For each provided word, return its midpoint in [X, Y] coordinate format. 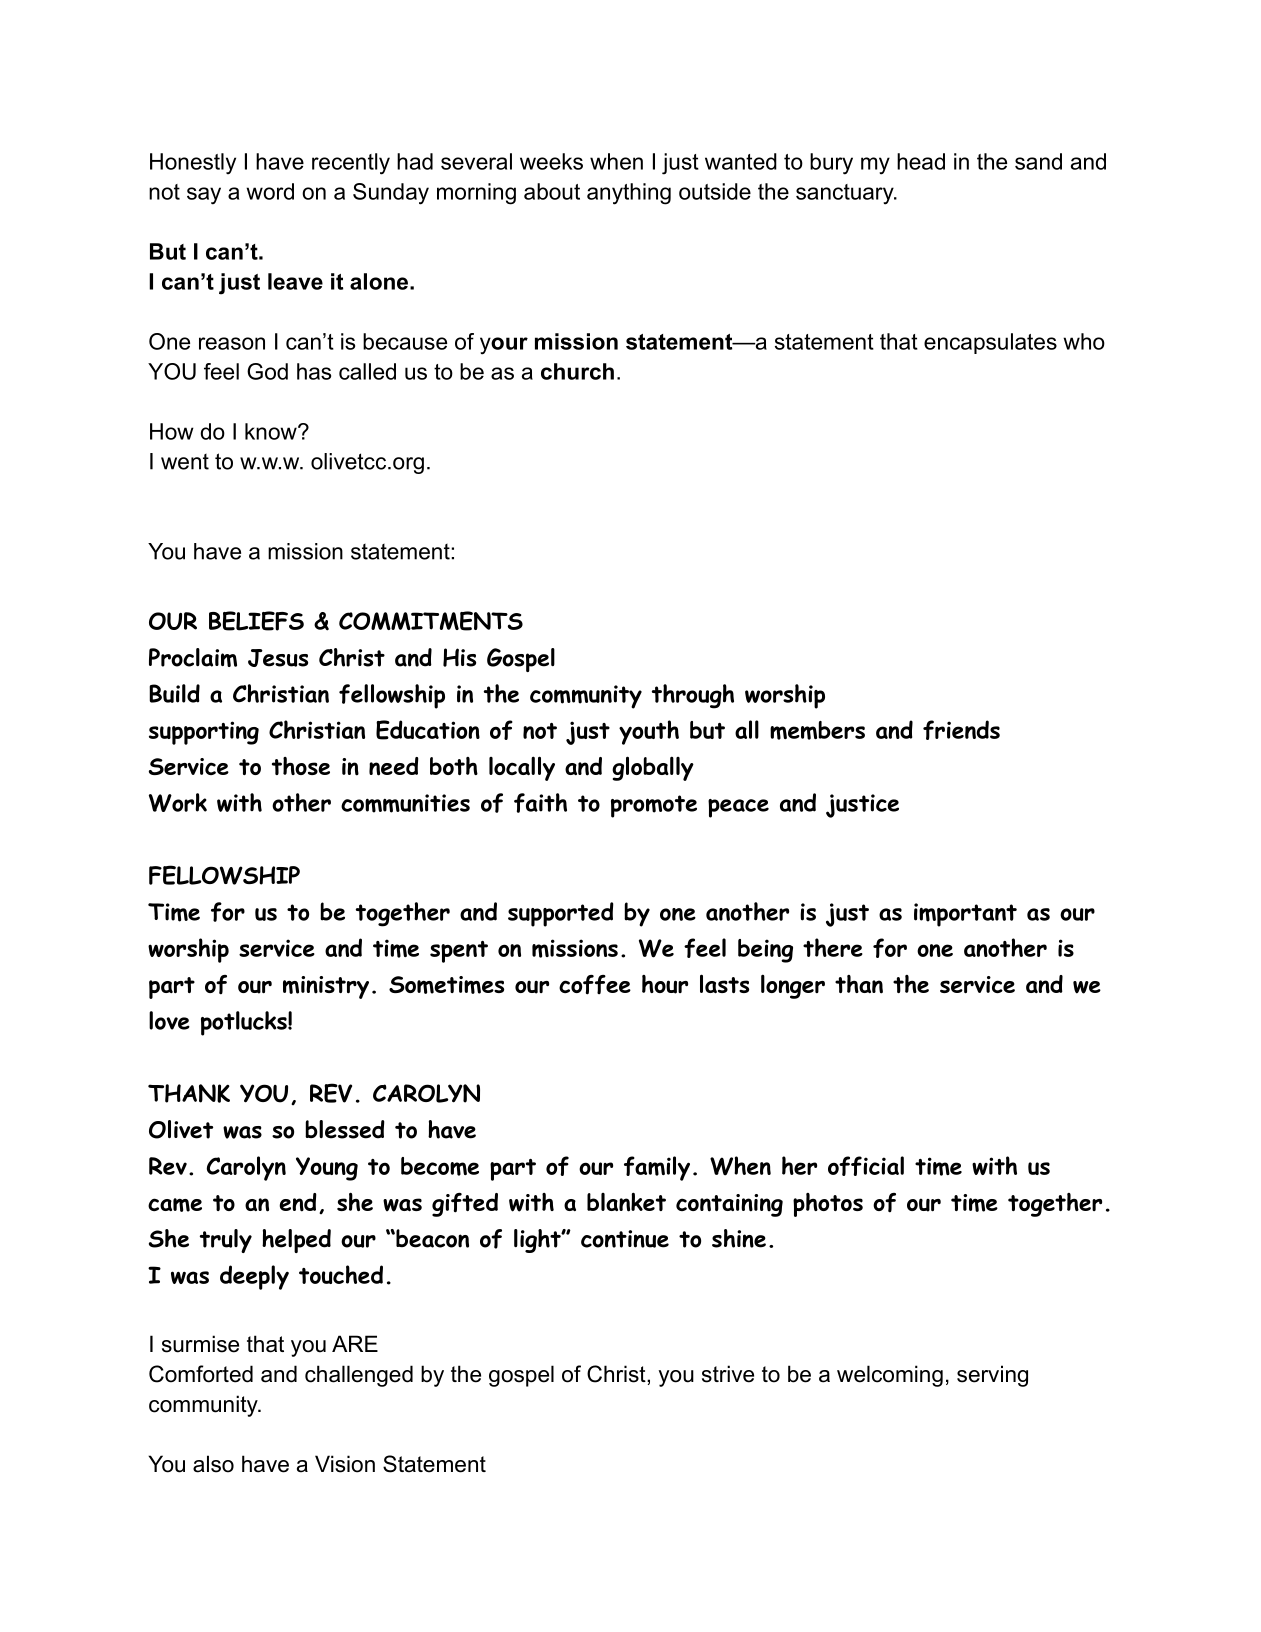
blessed [345, 1129]
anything [629, 194]
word [270, 191]
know [272, 431]
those [301, 766]
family [657, 1168]
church [577, 371]
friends [961, 730]
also [213, 1464]
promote [654, 806]
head [921, 161]
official [866, 1166]
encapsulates [990, 343]
